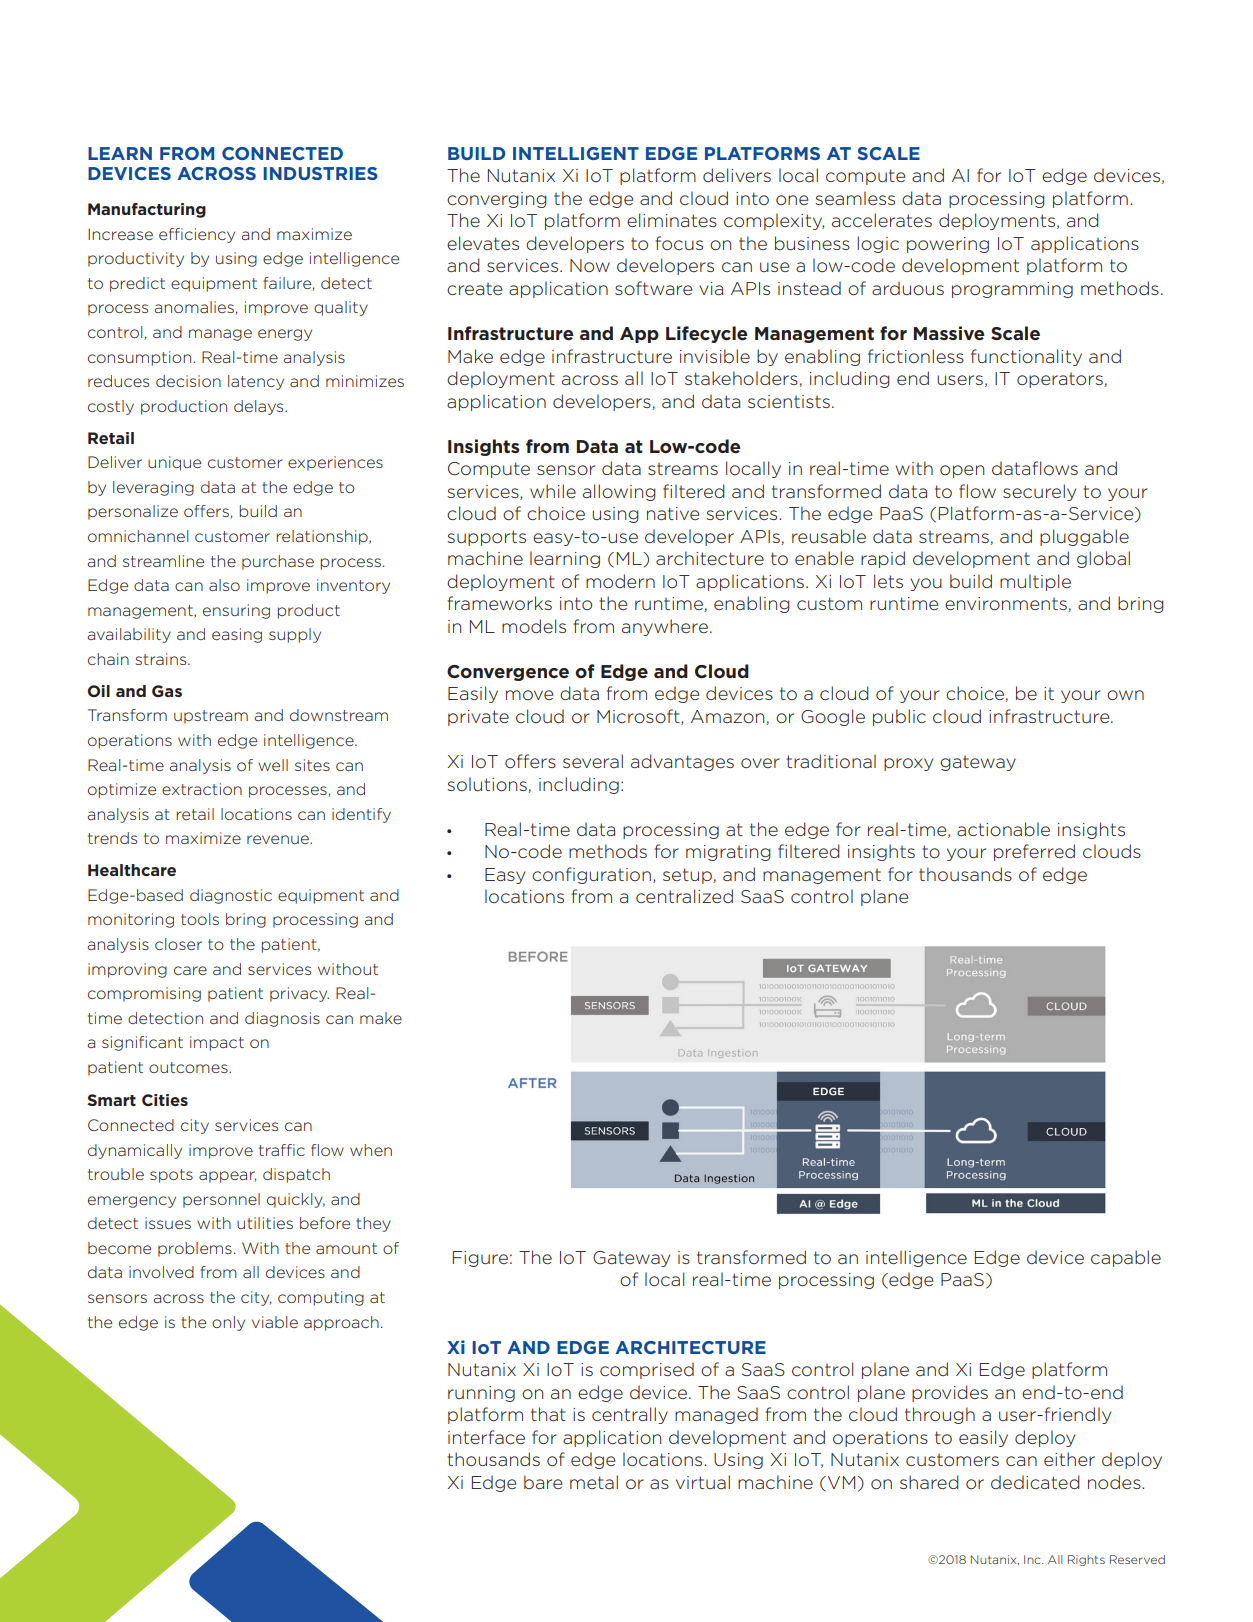 The width and height of the image is (1253, 1622). I want to click on easing, so click(237, 635).
